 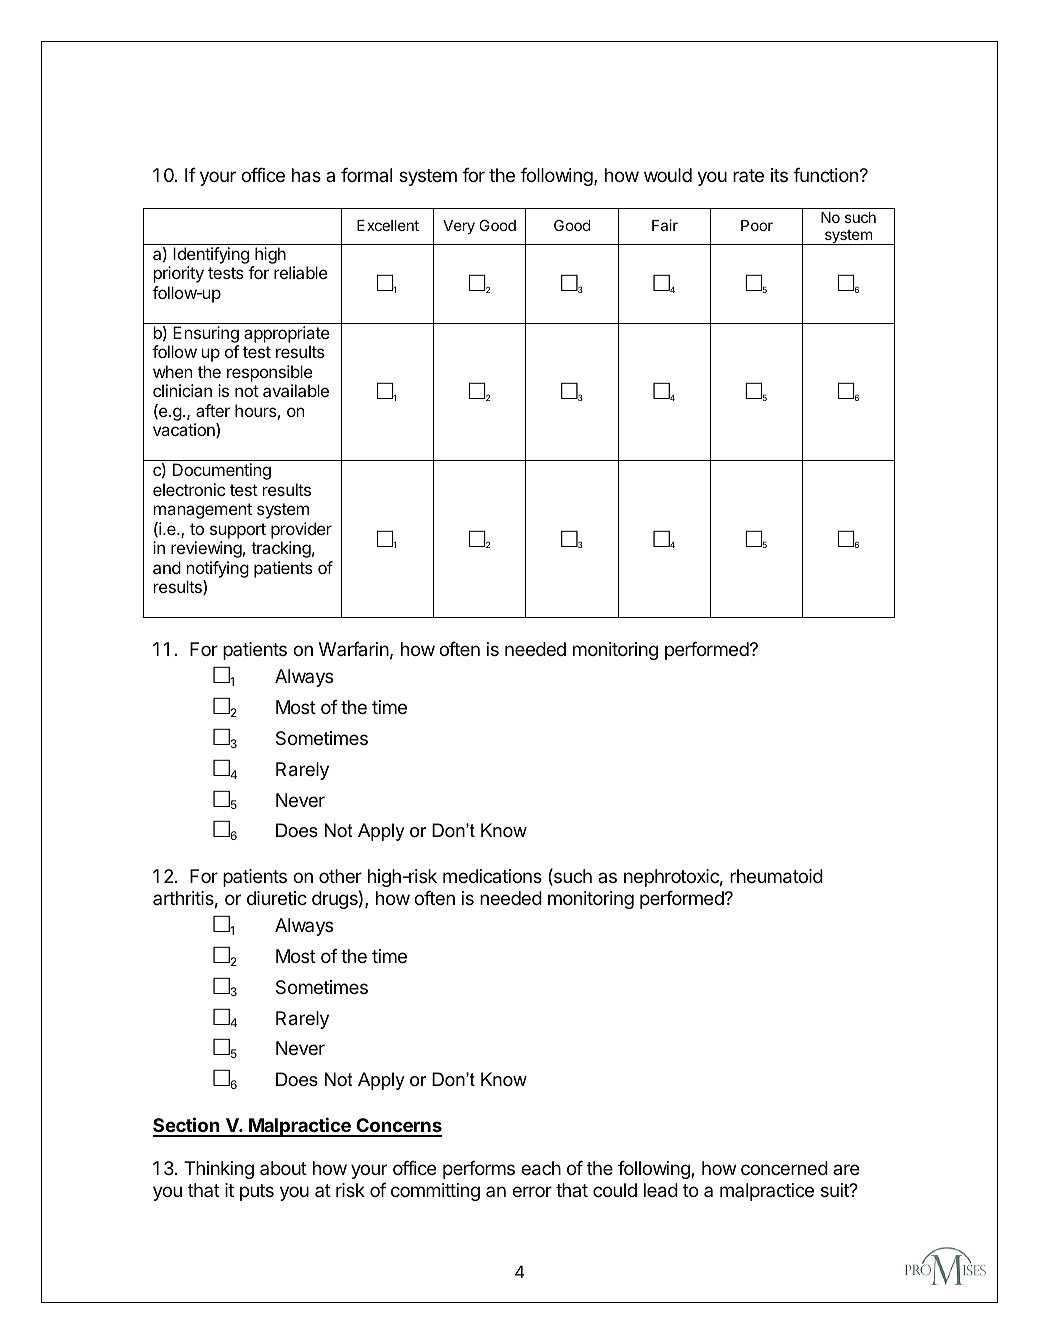 I want to click on has, so click(x=306, y=175).
